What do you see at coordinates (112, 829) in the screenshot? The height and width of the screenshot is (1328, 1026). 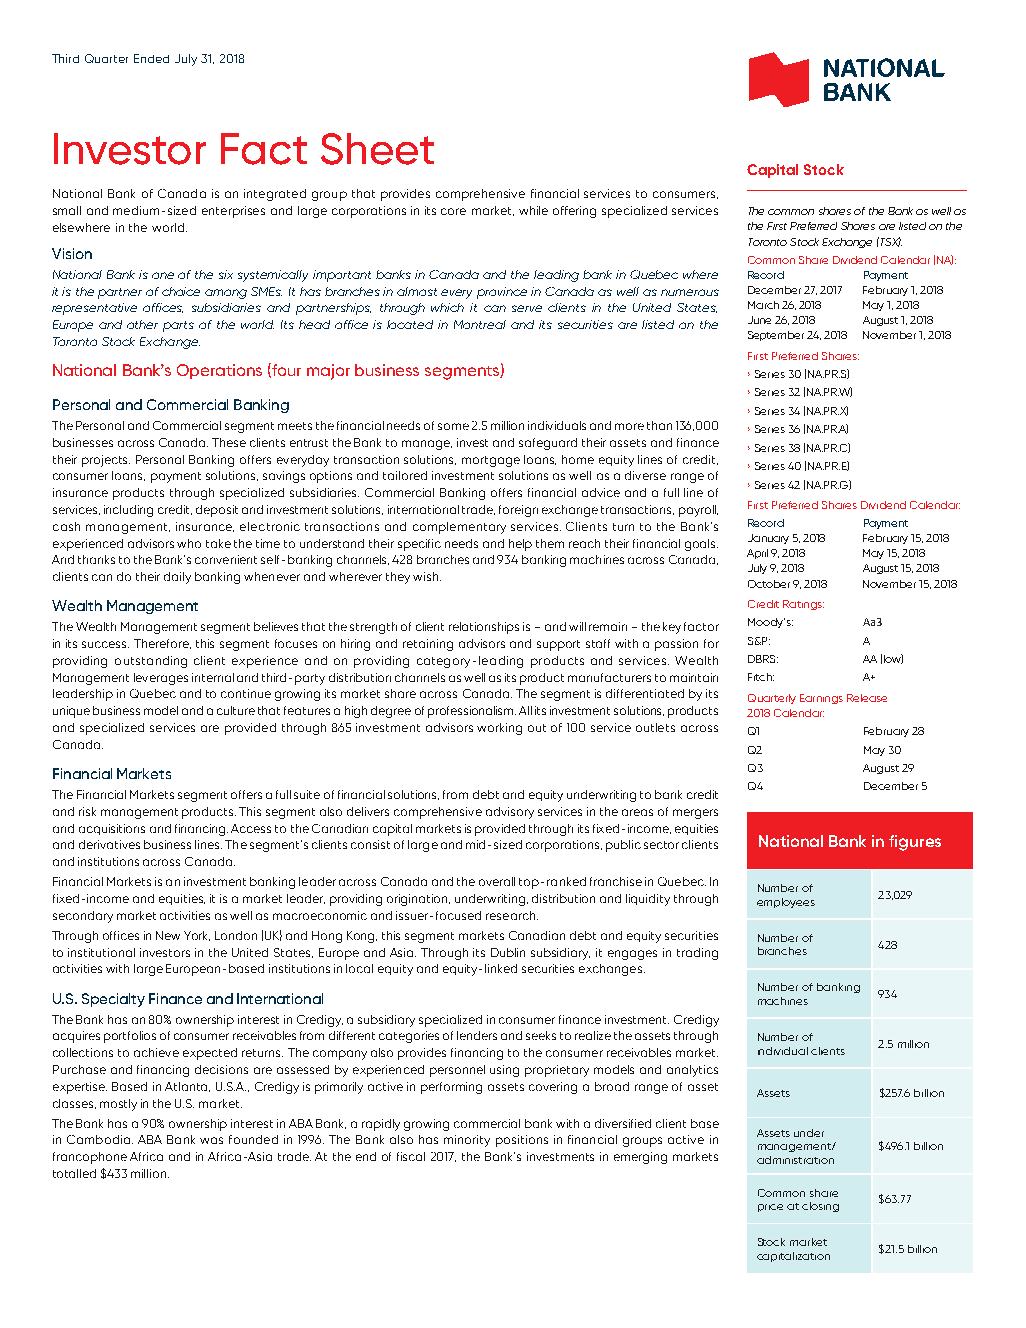 I see `acquisitions` at bounding box center [112, 829].
